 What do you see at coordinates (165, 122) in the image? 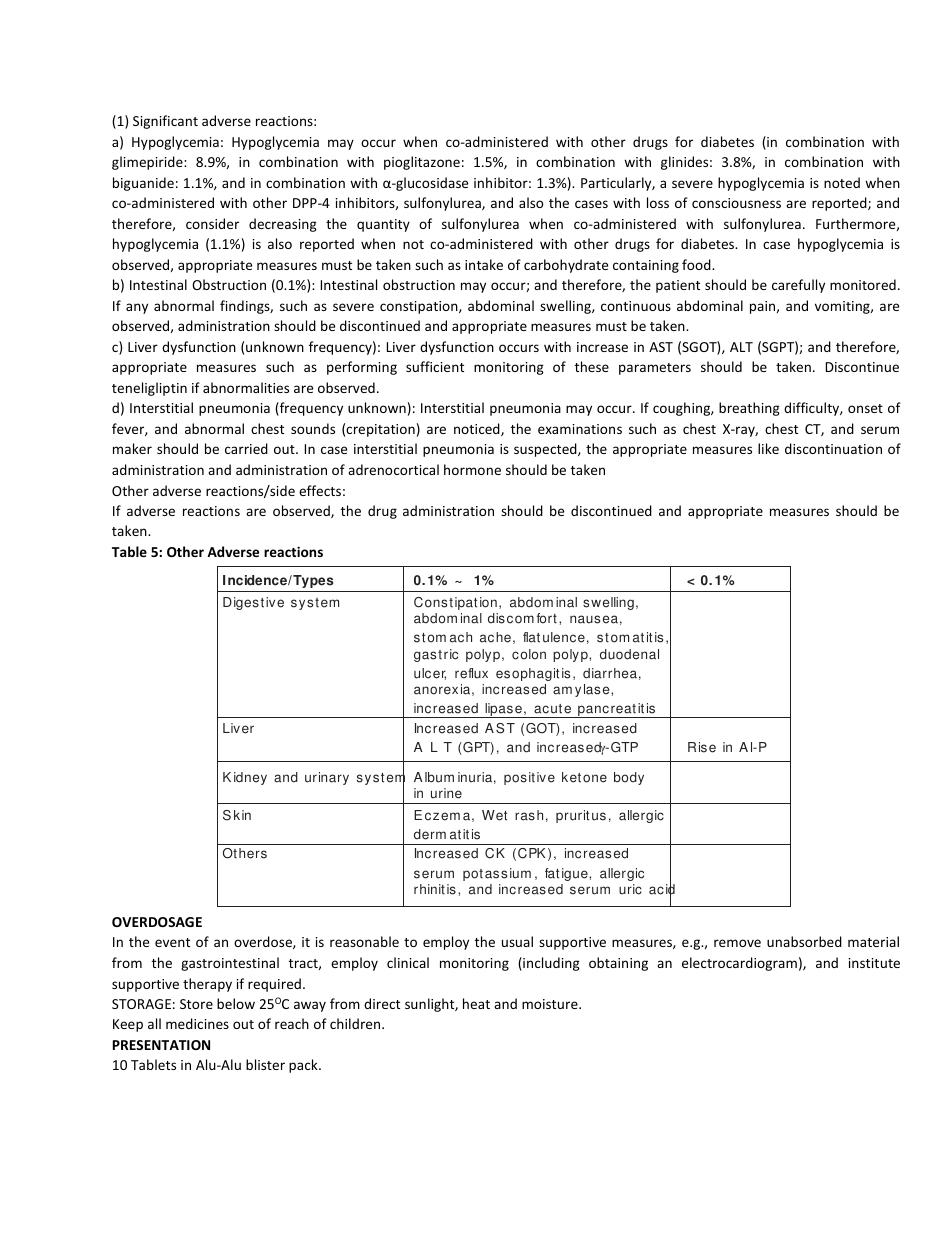
I see `Significant` at bounding box center [165, 122].
